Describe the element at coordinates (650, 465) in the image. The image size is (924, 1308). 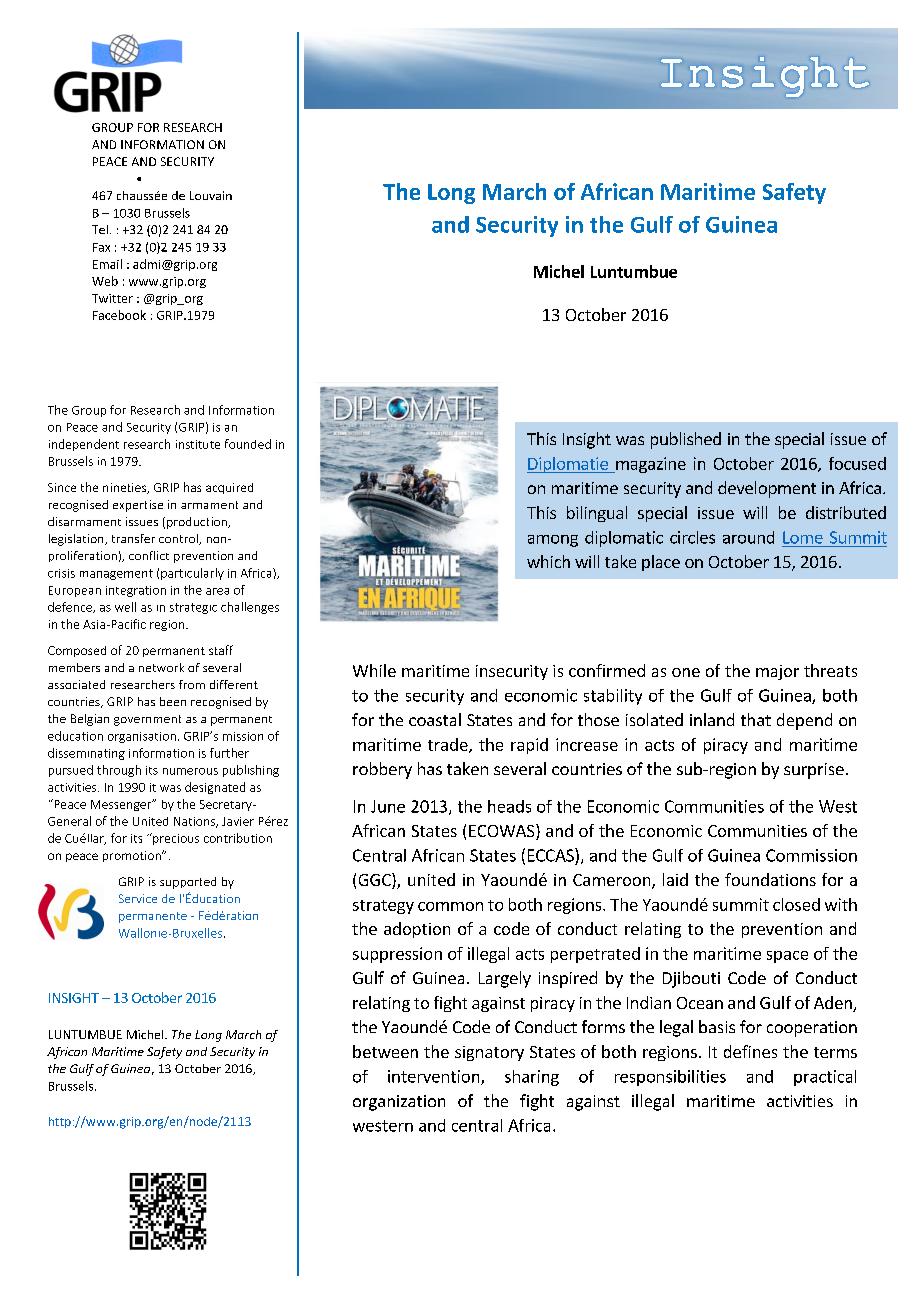
I see `magazine` at that location.
